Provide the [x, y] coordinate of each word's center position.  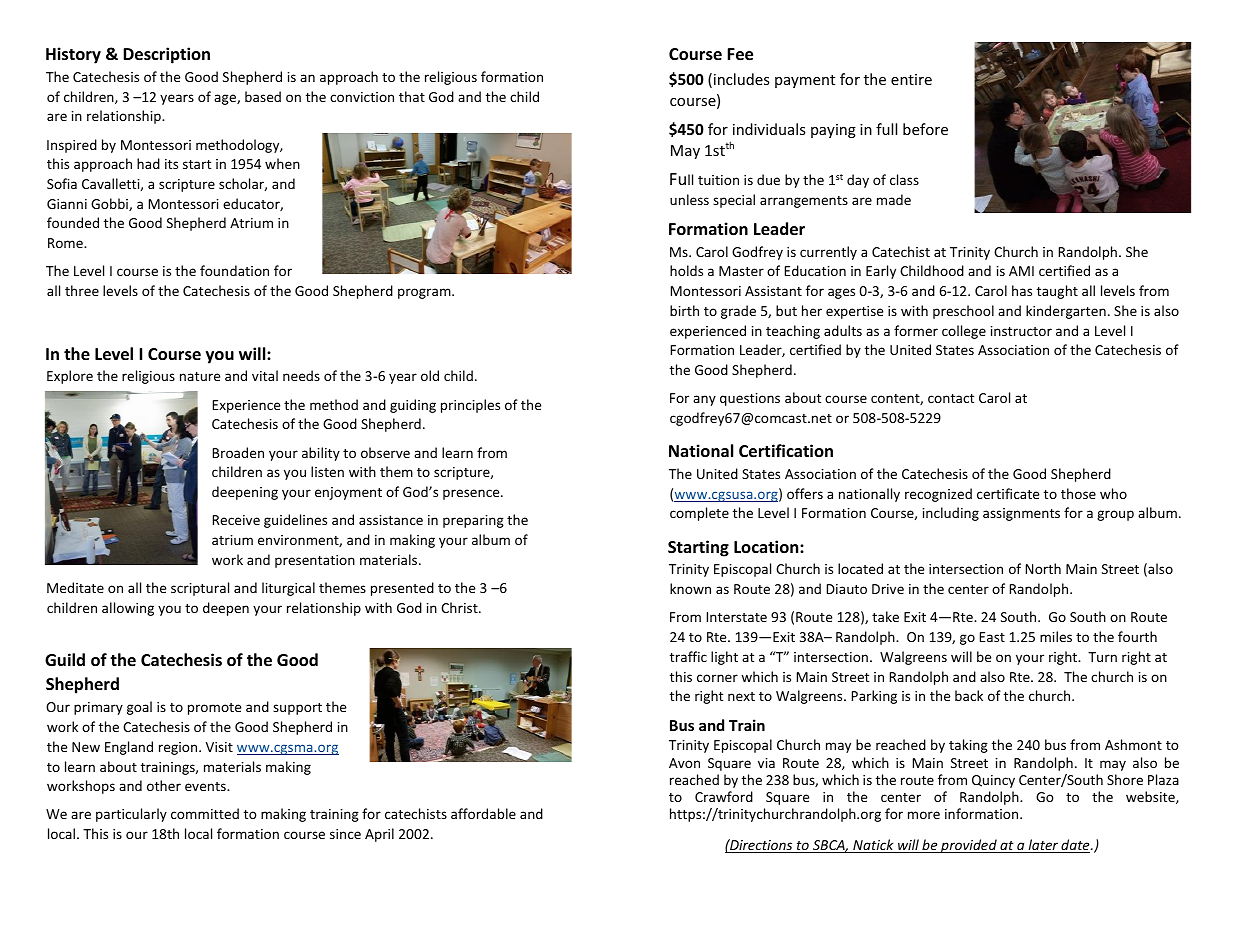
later [1043, 846]
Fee [740, 54]
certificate [1008, 493]
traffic [688, 656]
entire [911, 79]
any [704, 400]
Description [166, 55]
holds [686, 270]
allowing [128, 609]
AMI [1021, 271]
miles [1056, 636]
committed [205, 813]
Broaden [238, 452]
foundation [234, 270]
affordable [483, 813]
